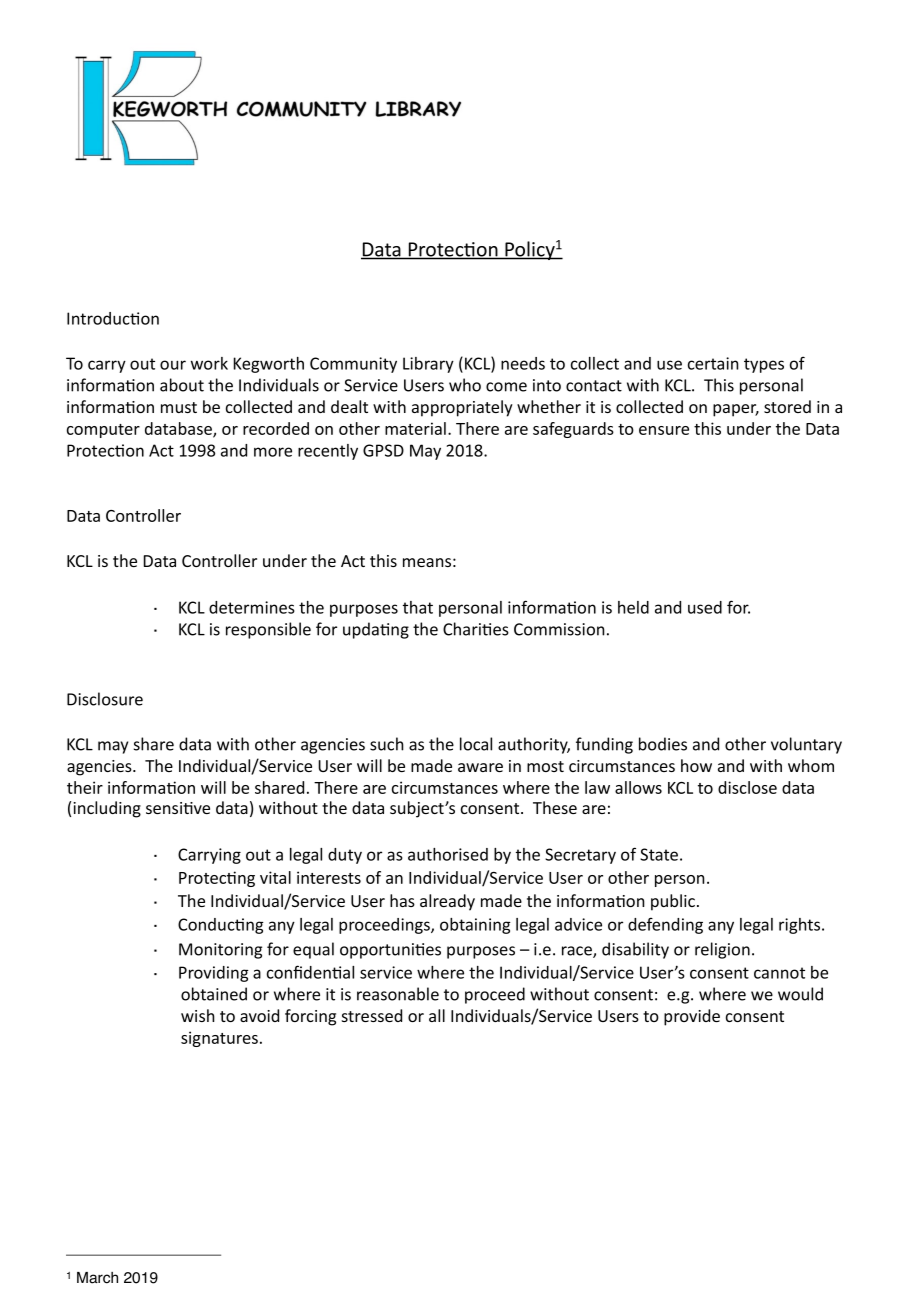 This screenshot has width=924, height=1308. I want to click on religion, so click(722, 950).
